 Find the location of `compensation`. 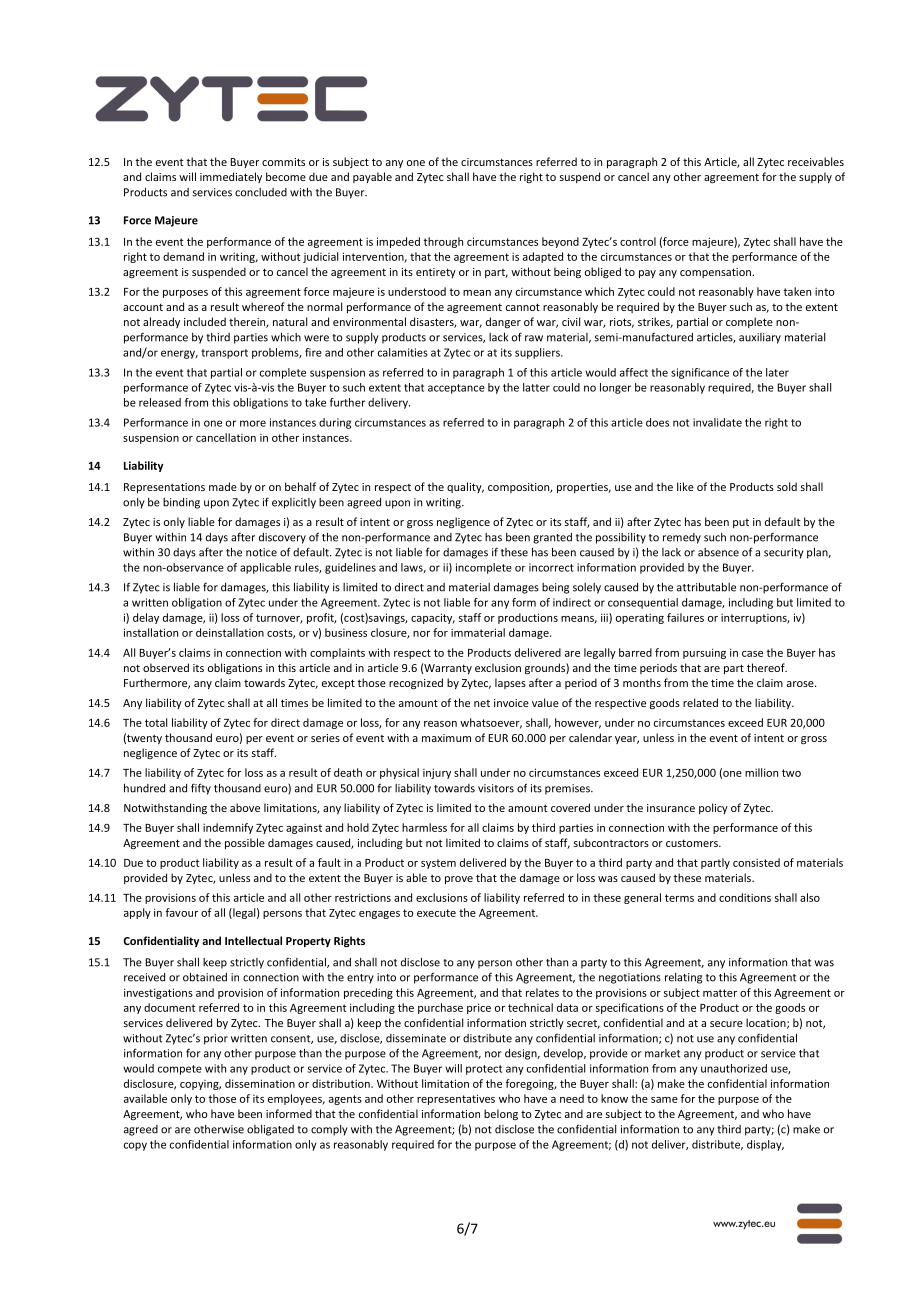

compensation is located at coordinates (716, 273).
